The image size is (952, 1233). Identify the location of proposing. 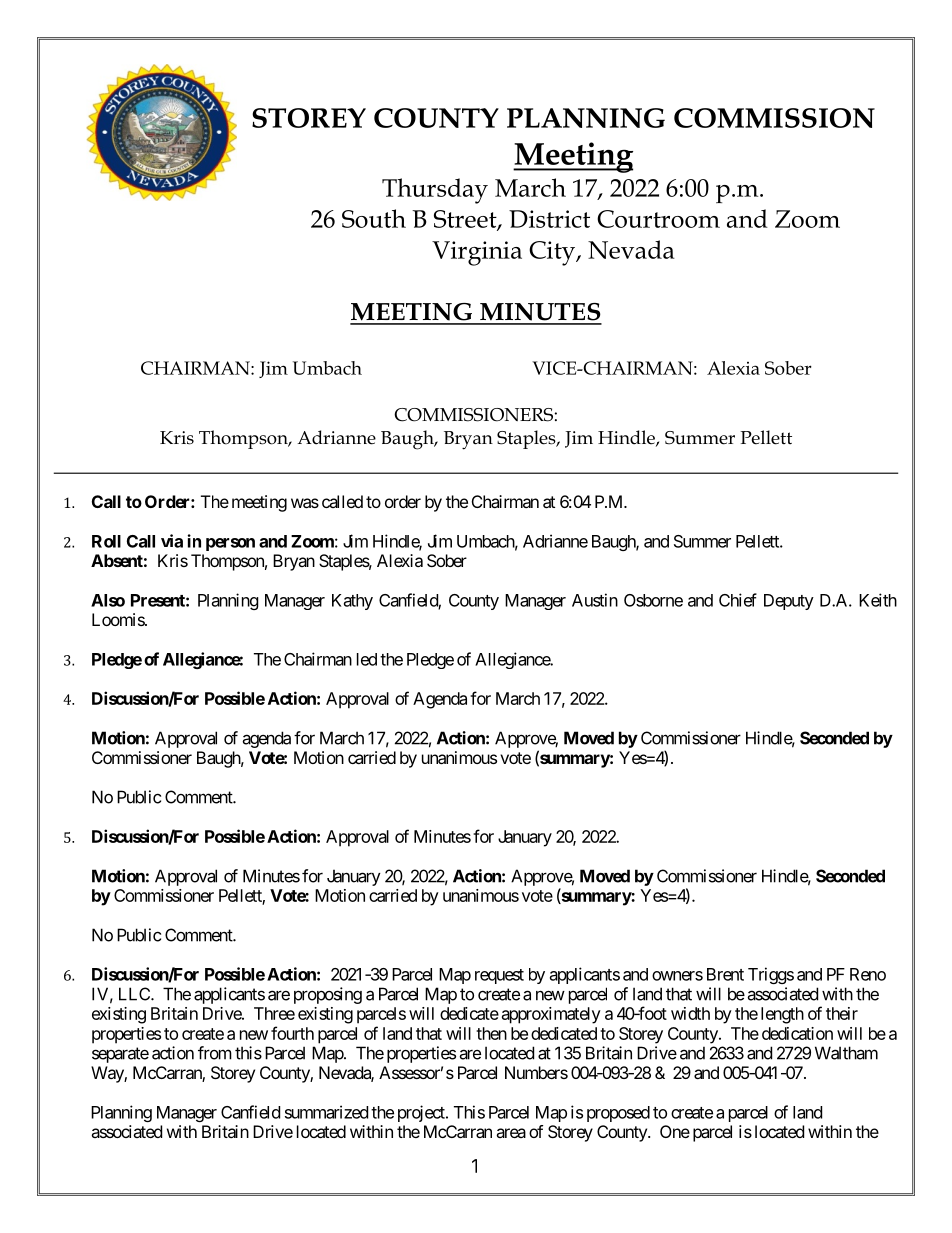
(328, 995).
